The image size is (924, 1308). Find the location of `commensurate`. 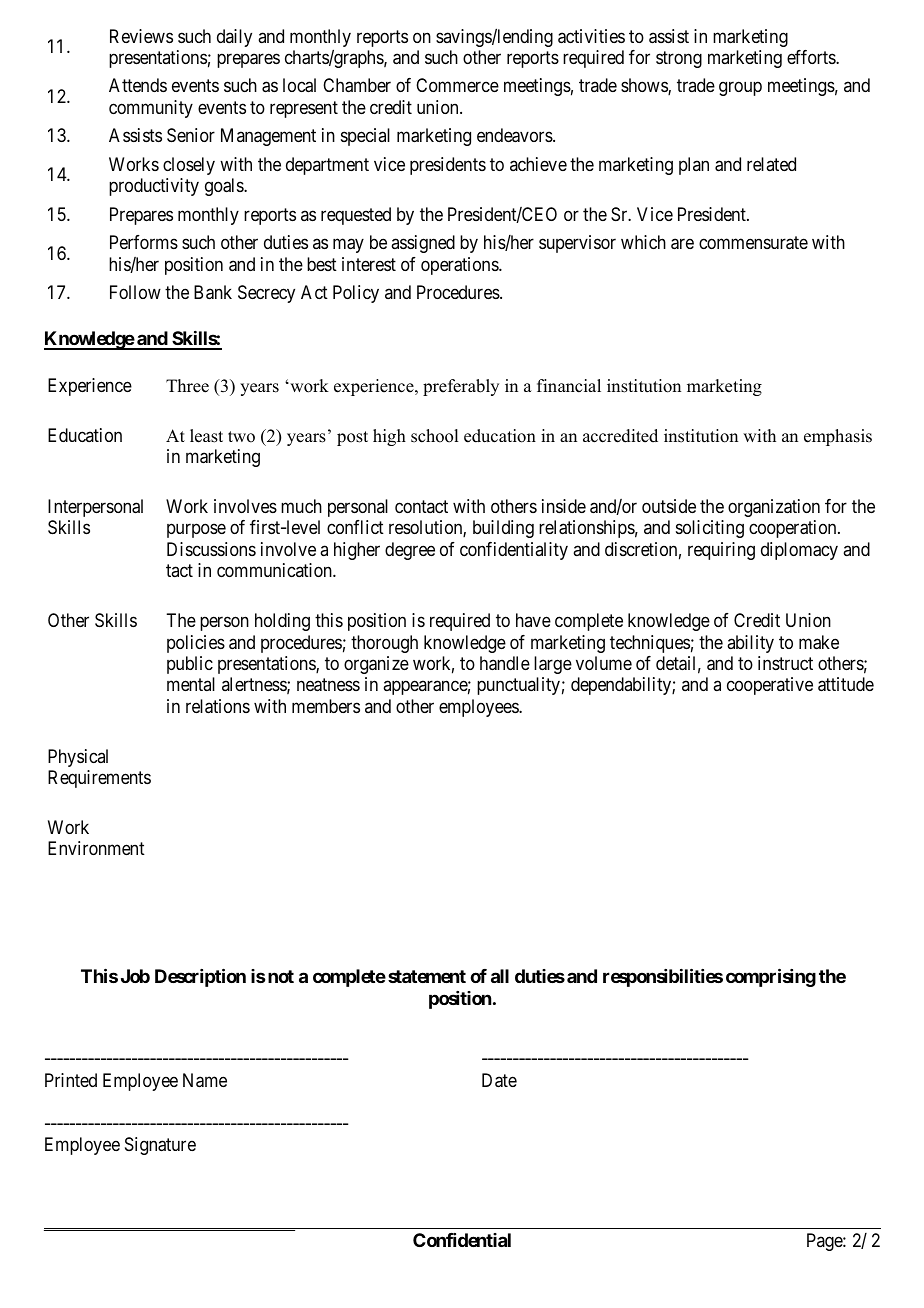

commensurate is located at coordinates (753, 243).
